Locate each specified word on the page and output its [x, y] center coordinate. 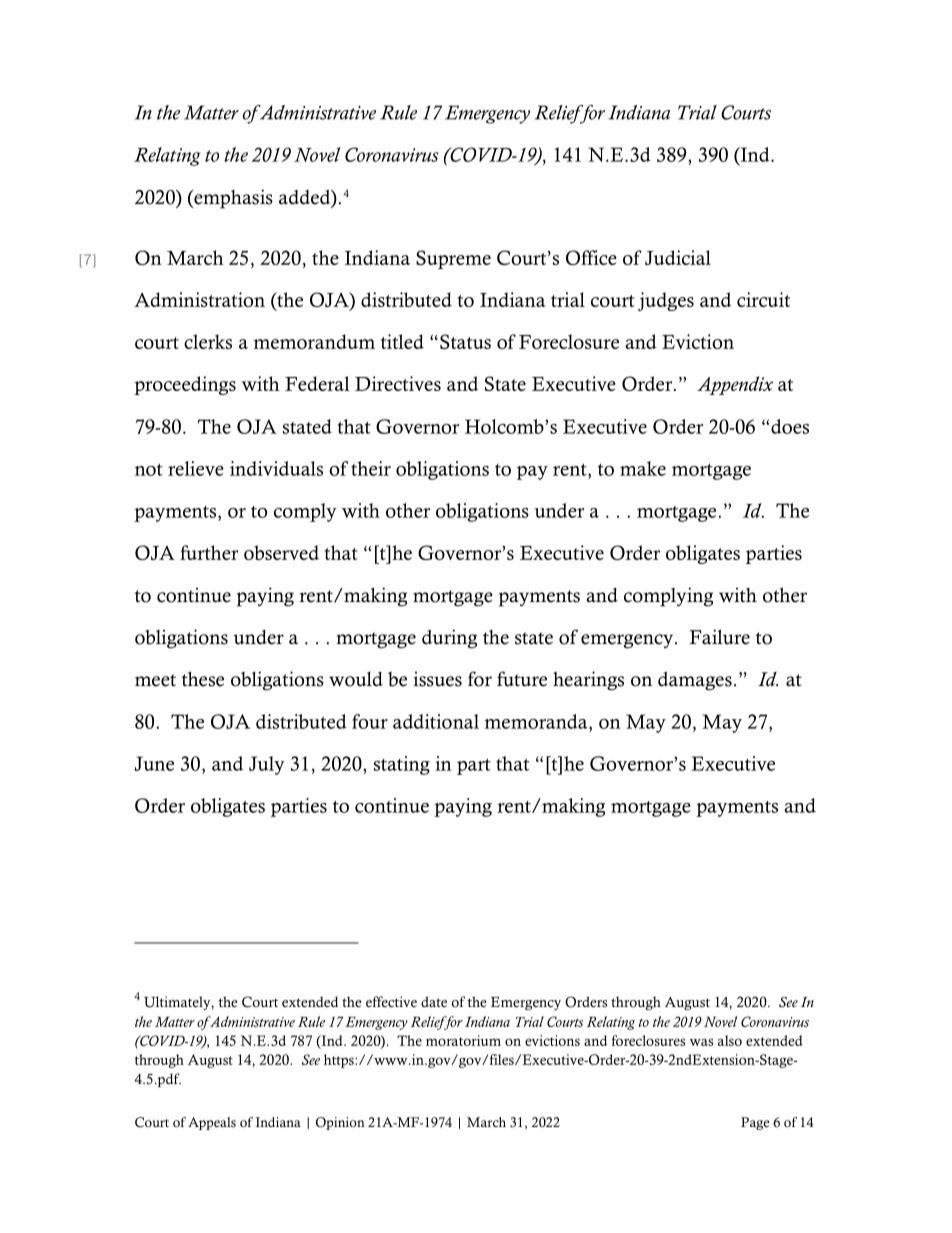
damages [695, 681]
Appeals [212, 1123]
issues [437, 679]
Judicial [678, 257]
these [203, 679]
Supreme [453, 259]
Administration [199, 299]
